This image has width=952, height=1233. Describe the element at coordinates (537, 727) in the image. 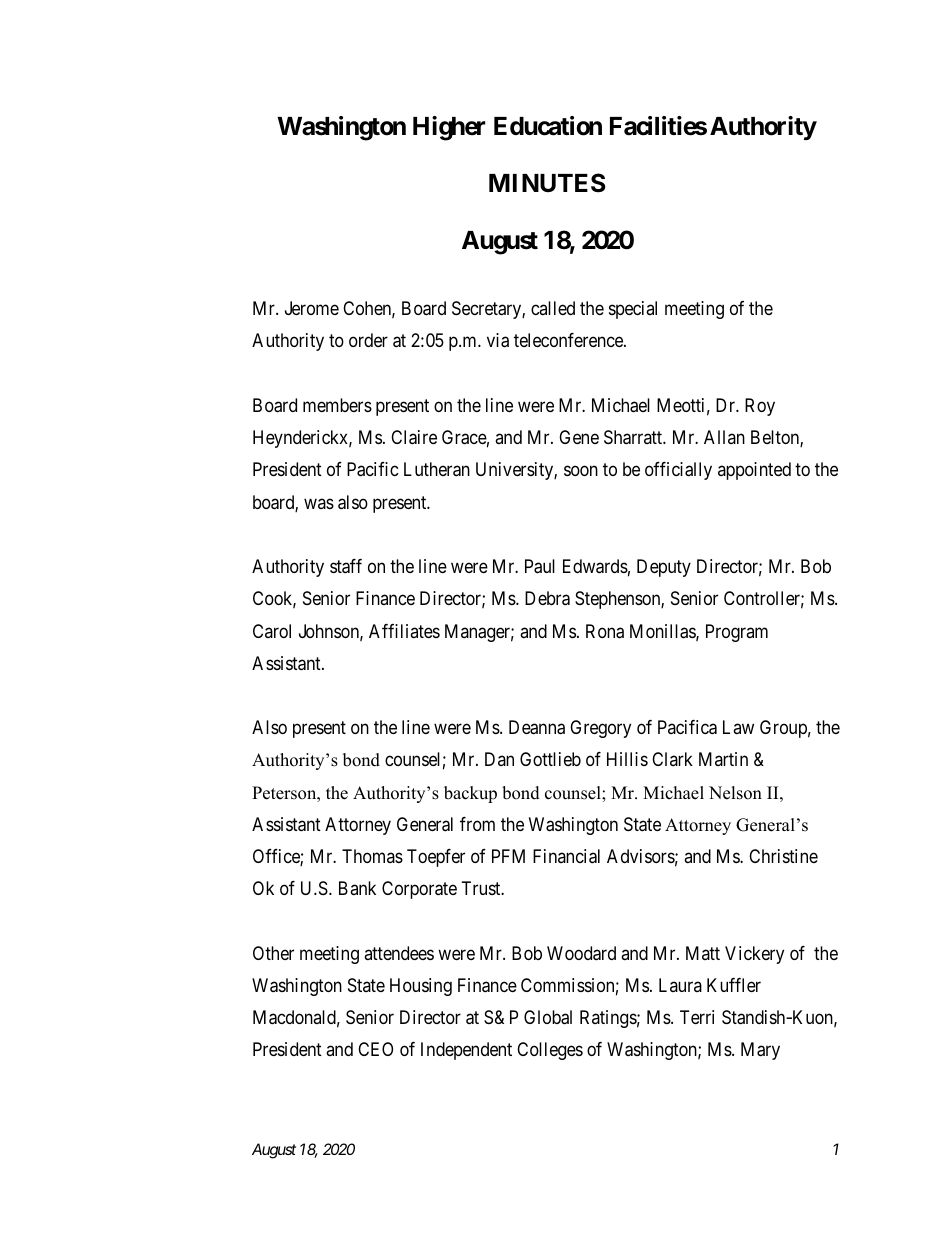

I see `Deanna` at that location.
